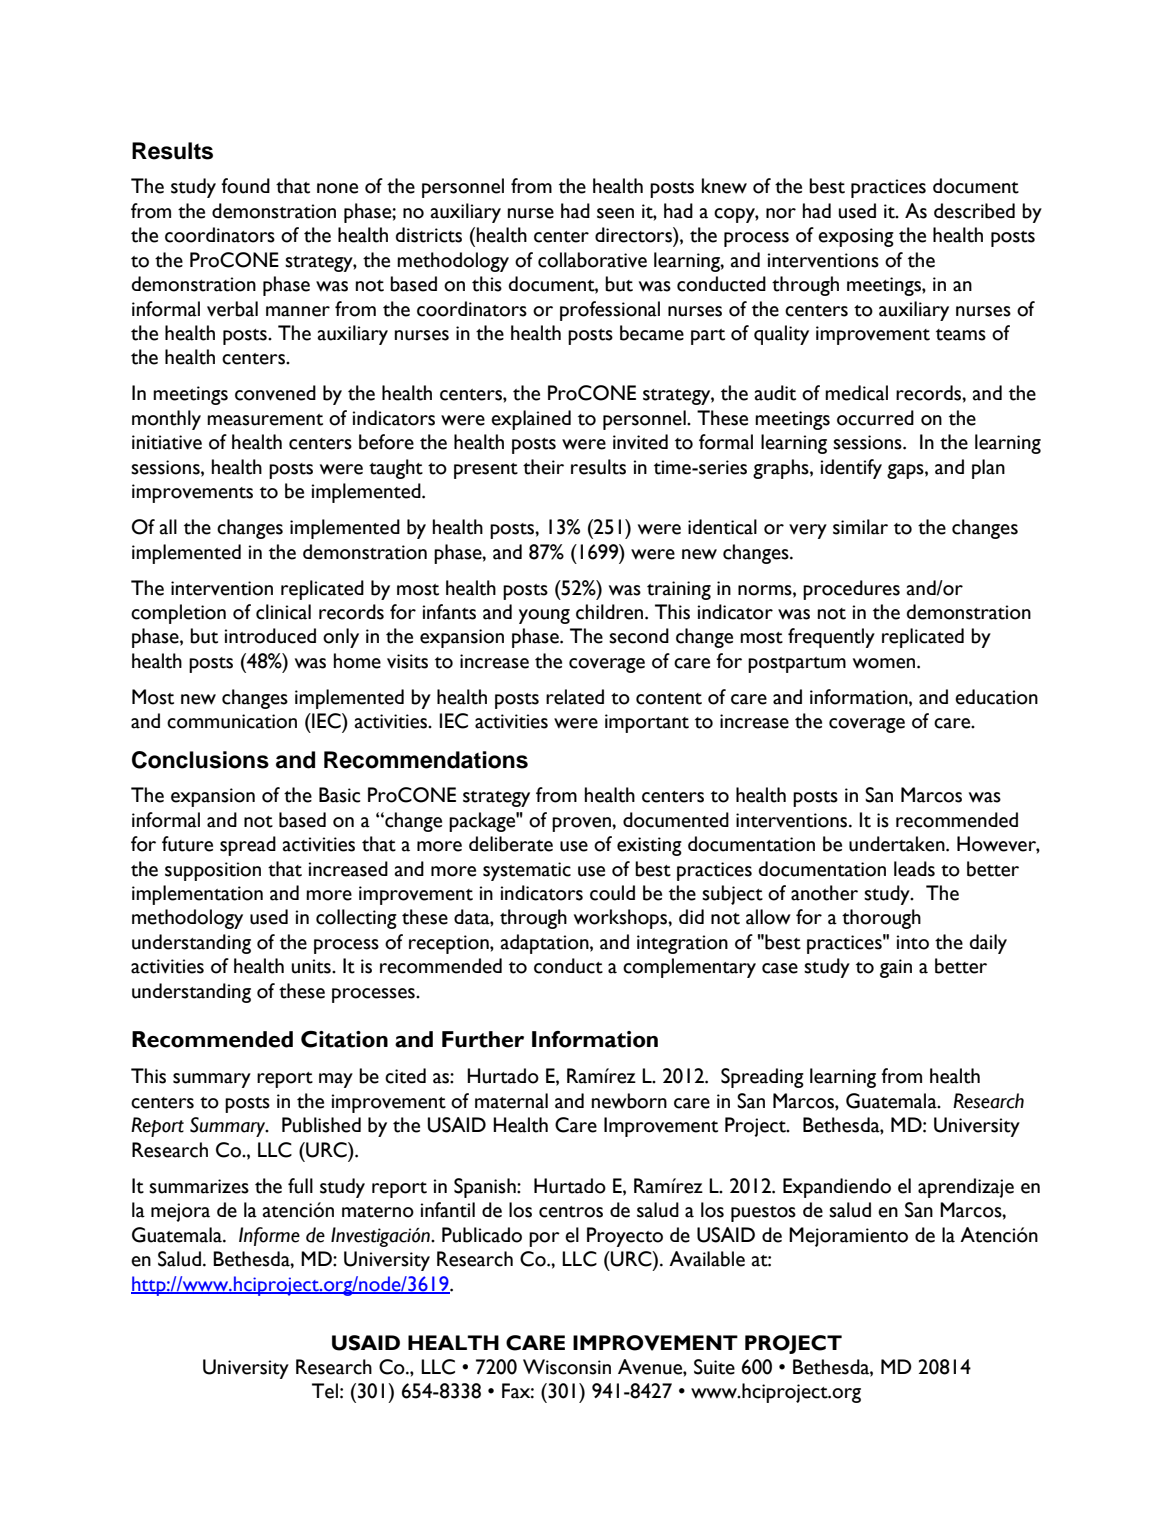 The width and height of the image is (1173, 1518). Describe the element at coordinates (325, 1391) in the image. I see `Tel` at that location.
